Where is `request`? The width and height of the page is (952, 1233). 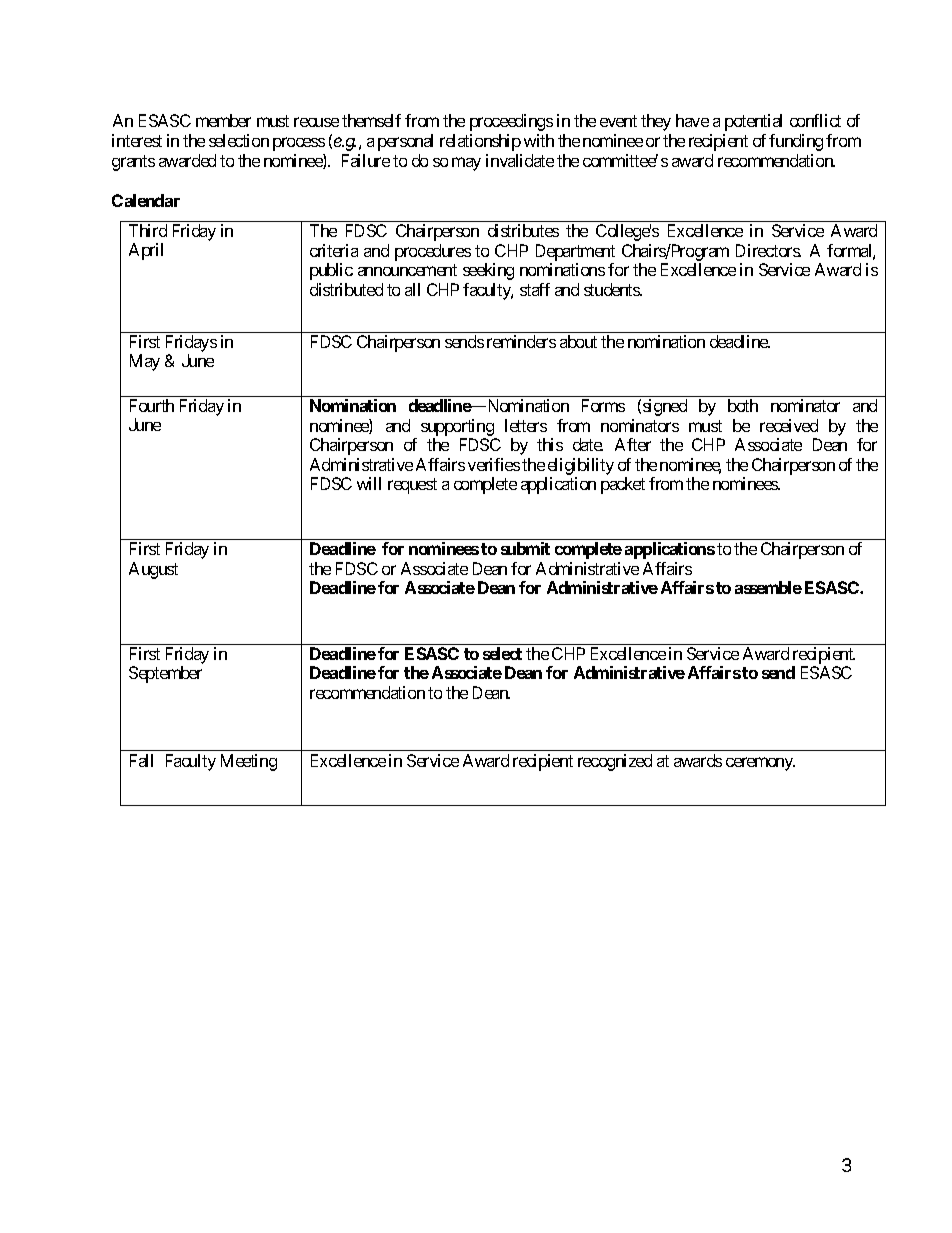
request is located at coordinates (412, 486).
